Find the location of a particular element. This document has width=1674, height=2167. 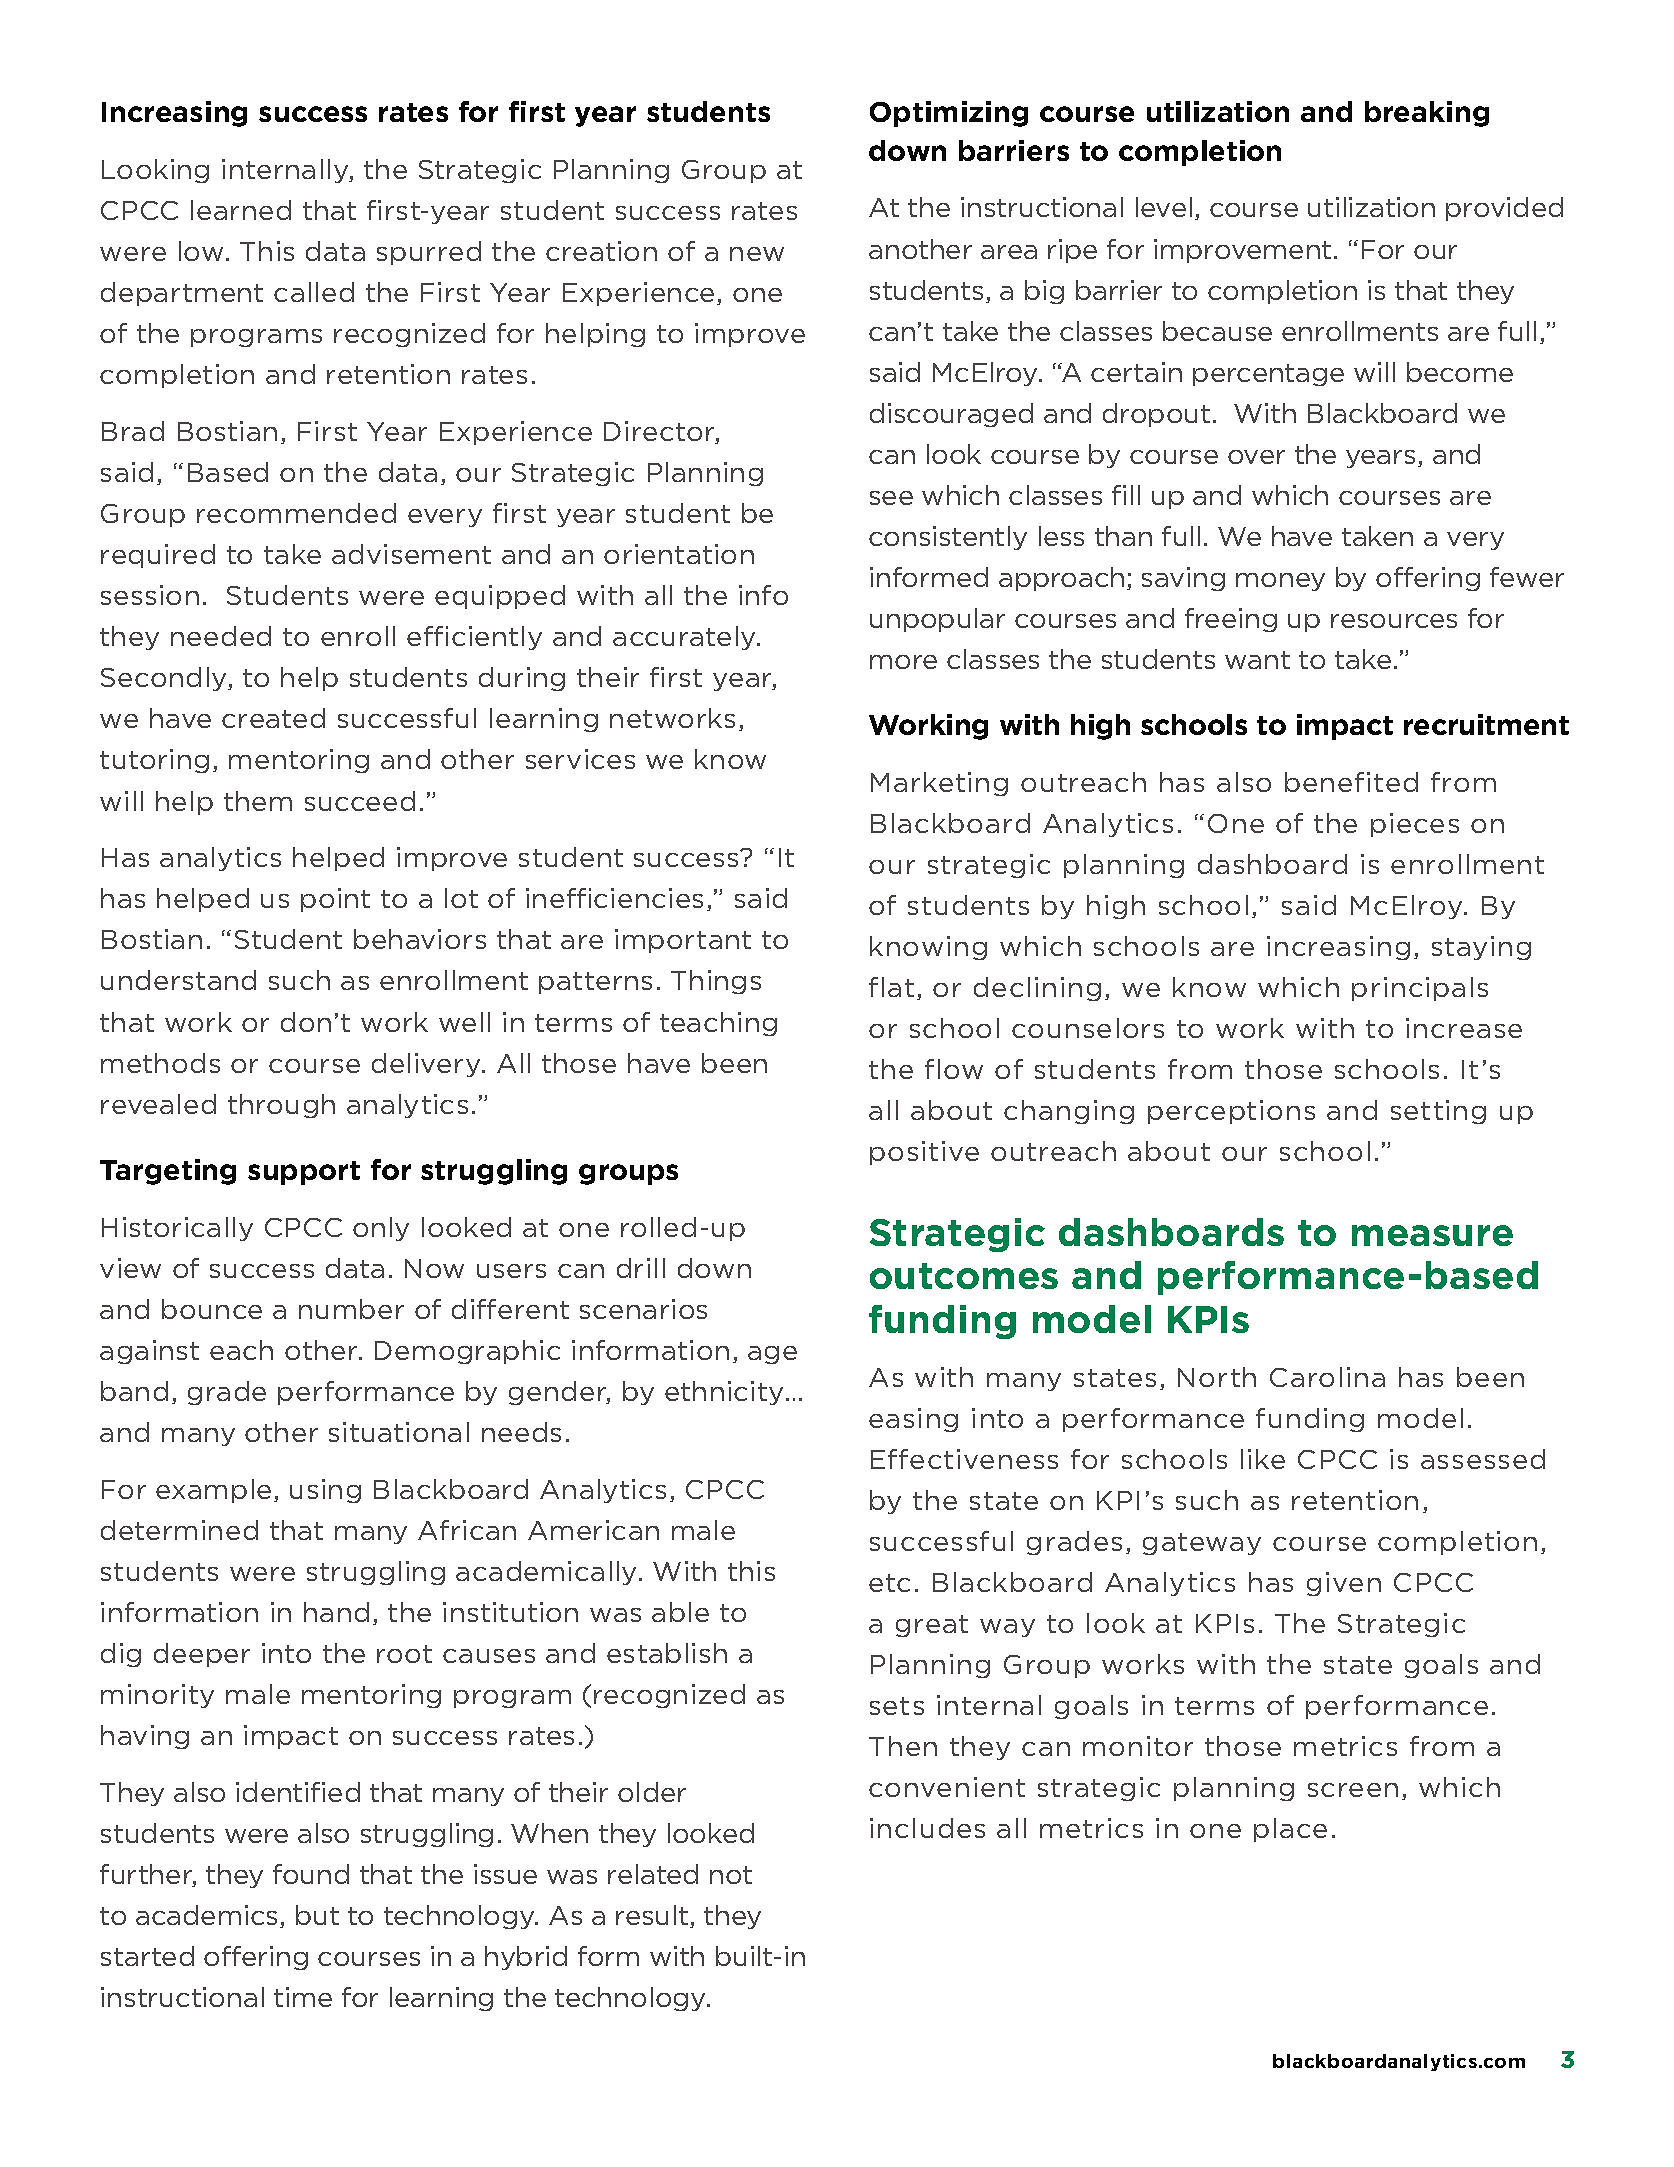

but is located at coordinates (317, 1915).
